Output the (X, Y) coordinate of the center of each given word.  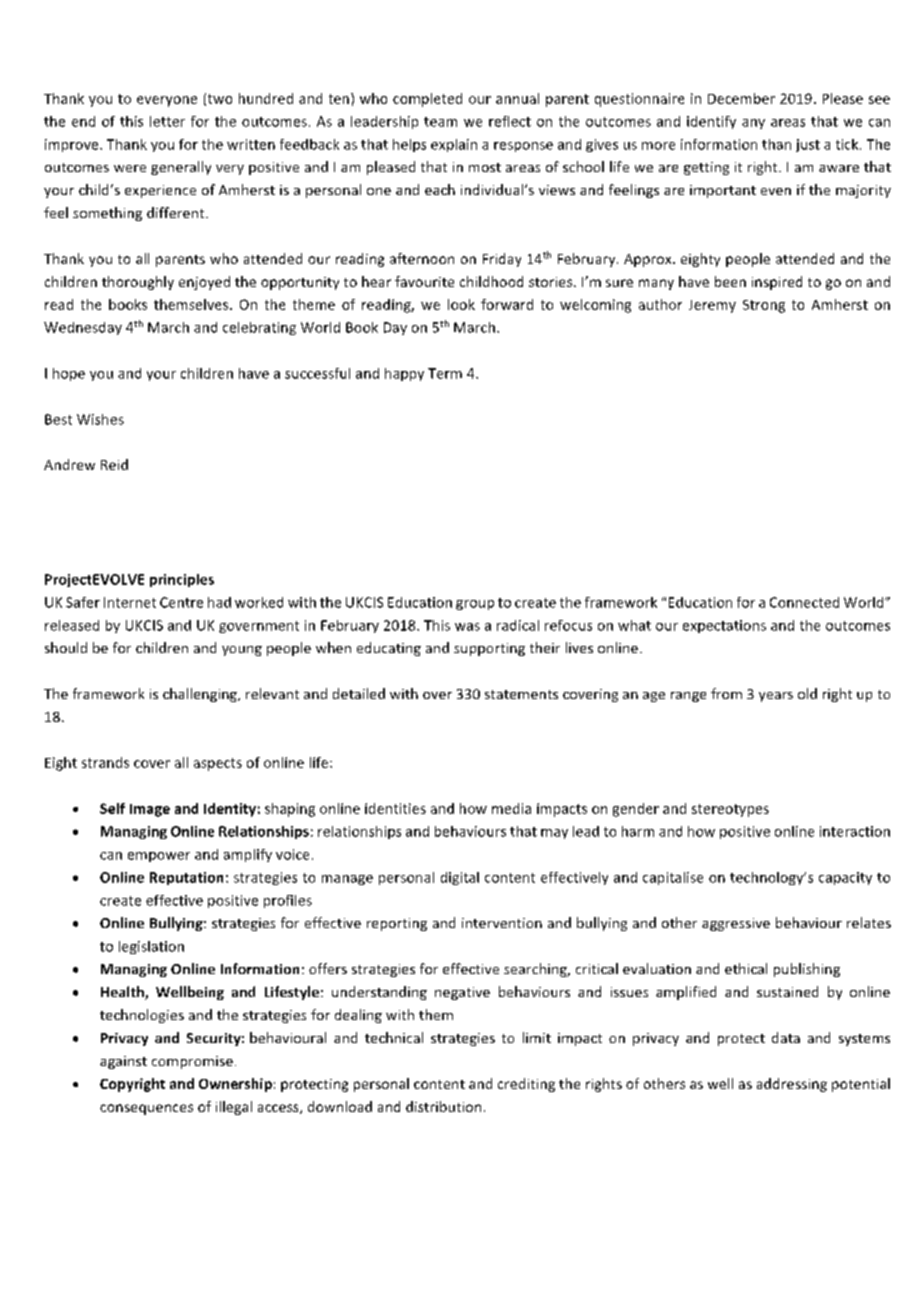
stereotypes (730, 810)
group (475, 605)
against (123, 1062)
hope (69, 374)
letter (167, 121)
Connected (804, 602)
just (808, 145)
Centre (181, 602)
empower (159, 857)
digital (460, 878)
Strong (764, 306)
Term (445, 373)
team (440, 122)
